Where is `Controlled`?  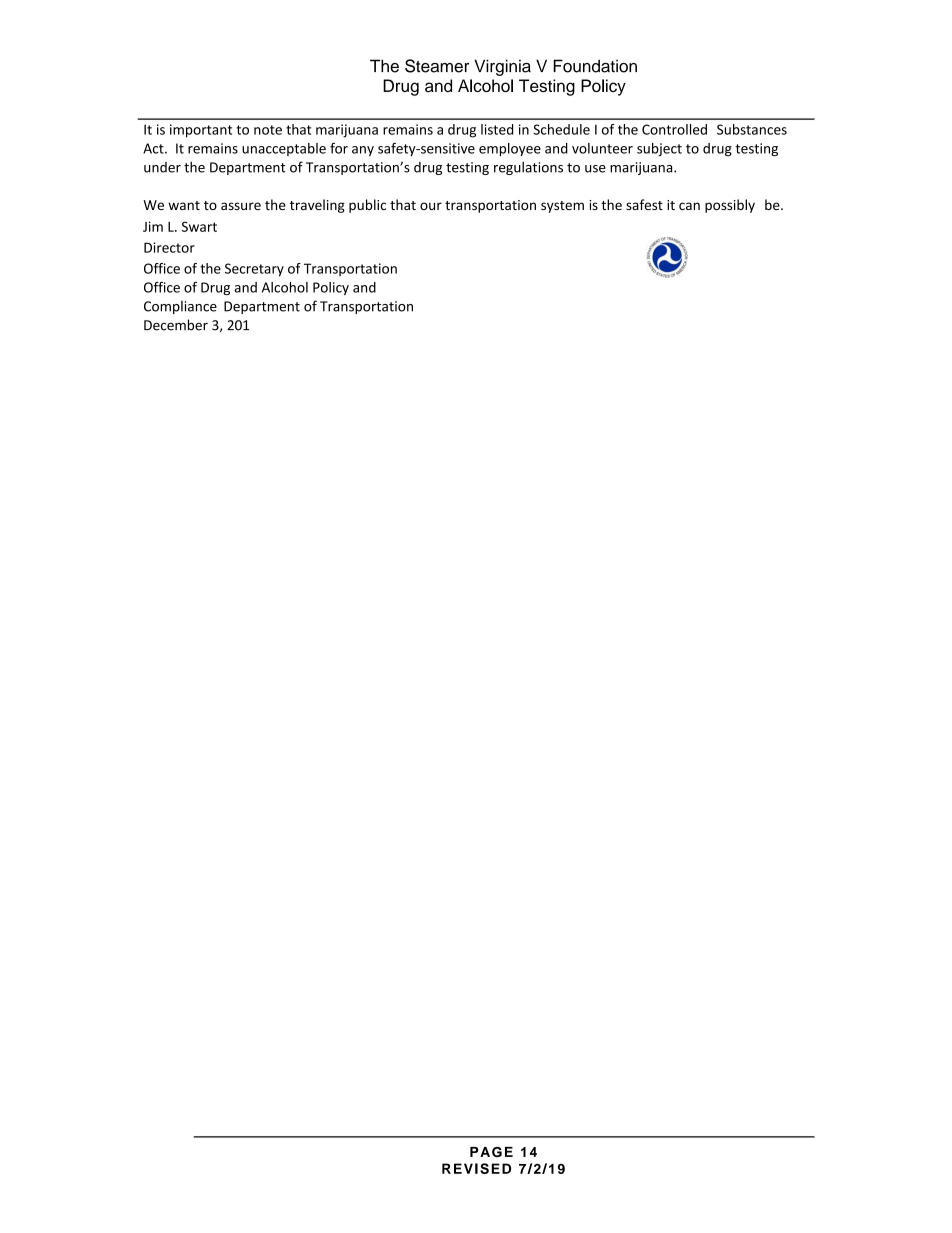 Controlled is located at coordinates (674, 129).
